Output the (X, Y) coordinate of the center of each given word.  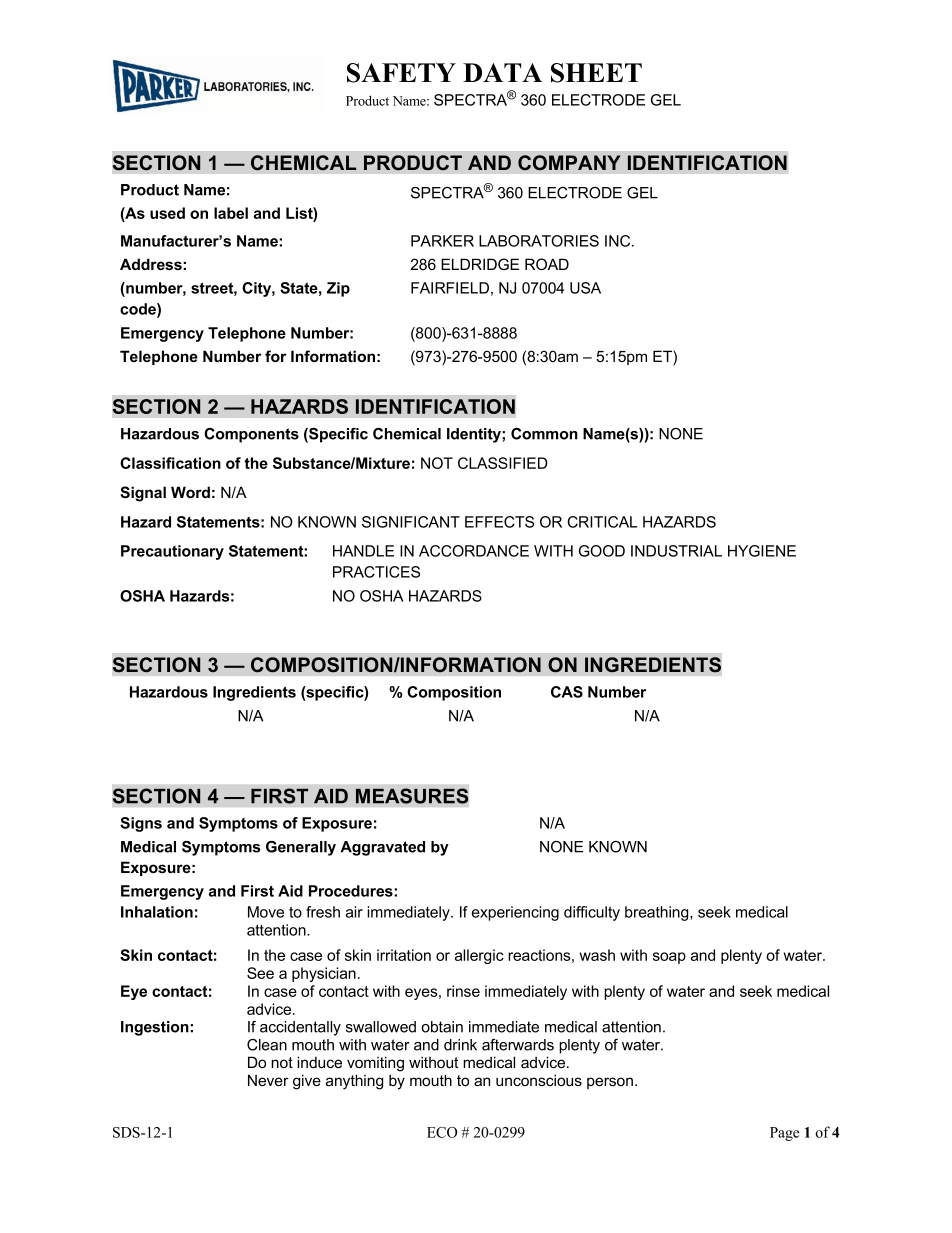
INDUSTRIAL (676, 551)
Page (785, 1134)
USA (585, 288)
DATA (502, 72)
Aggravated (382, 848)
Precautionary (172, 552)
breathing (658, 913)
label (231, 213)
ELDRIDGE (480, 264)
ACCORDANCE (474, 551)
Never (268, 1080)
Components (251, 435)
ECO (442, 1132)
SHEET (596, 73)
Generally (301, 848)
